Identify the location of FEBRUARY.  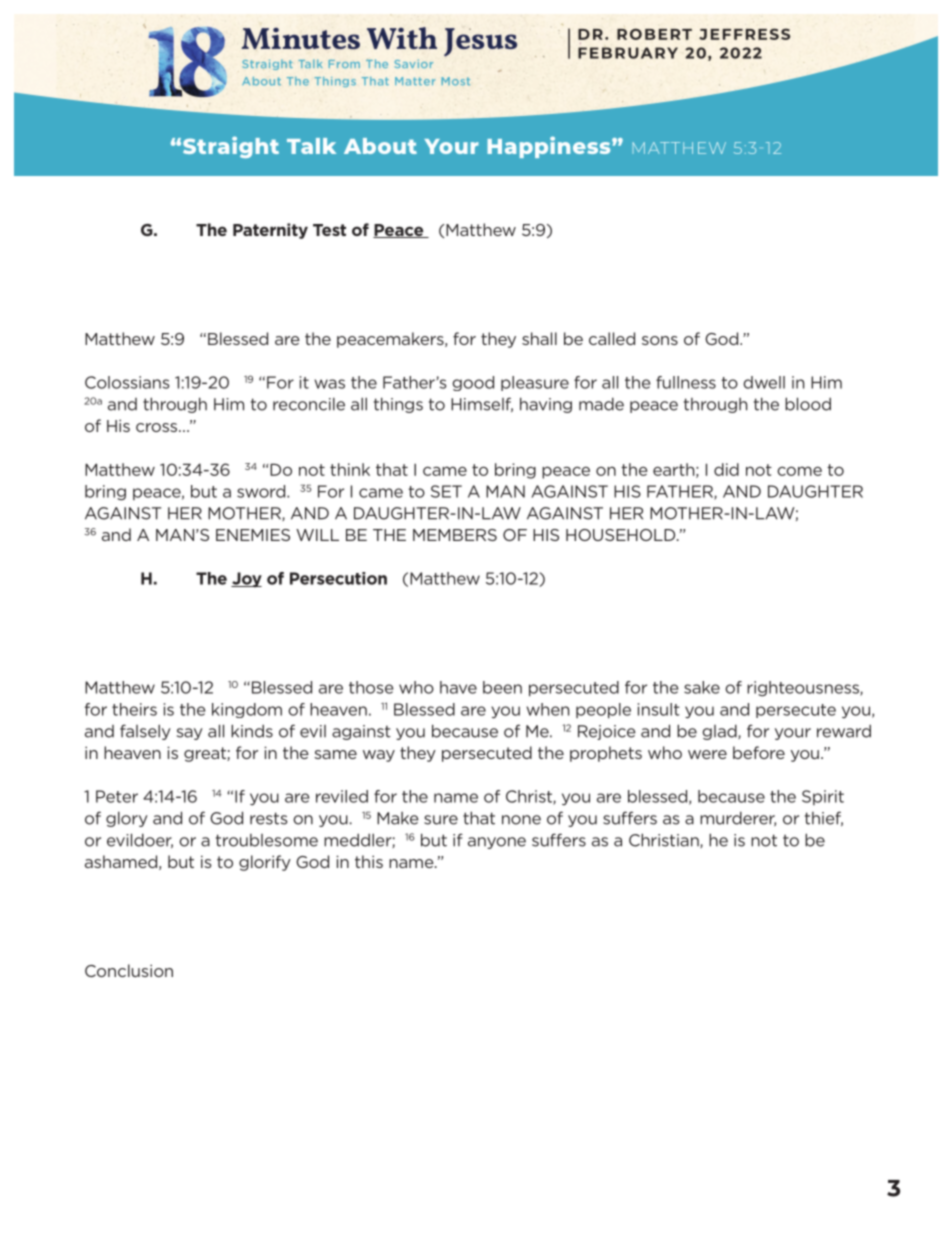
(628, 53).
